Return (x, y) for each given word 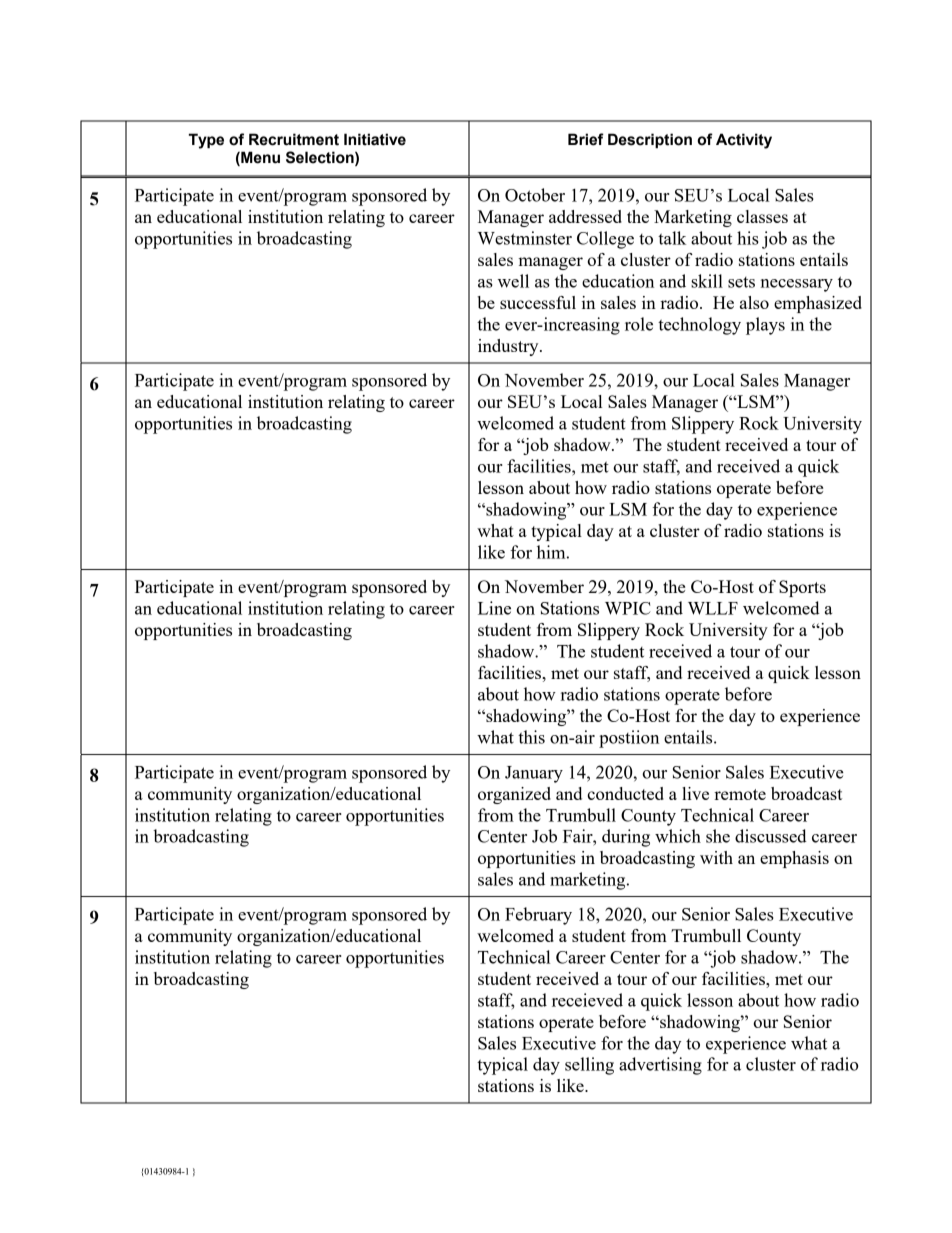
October (535, 195)
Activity (744, 141)
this (531, 737)
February (538, 916)
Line (494, 608)
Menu (259, 158)
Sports (802, 588)
